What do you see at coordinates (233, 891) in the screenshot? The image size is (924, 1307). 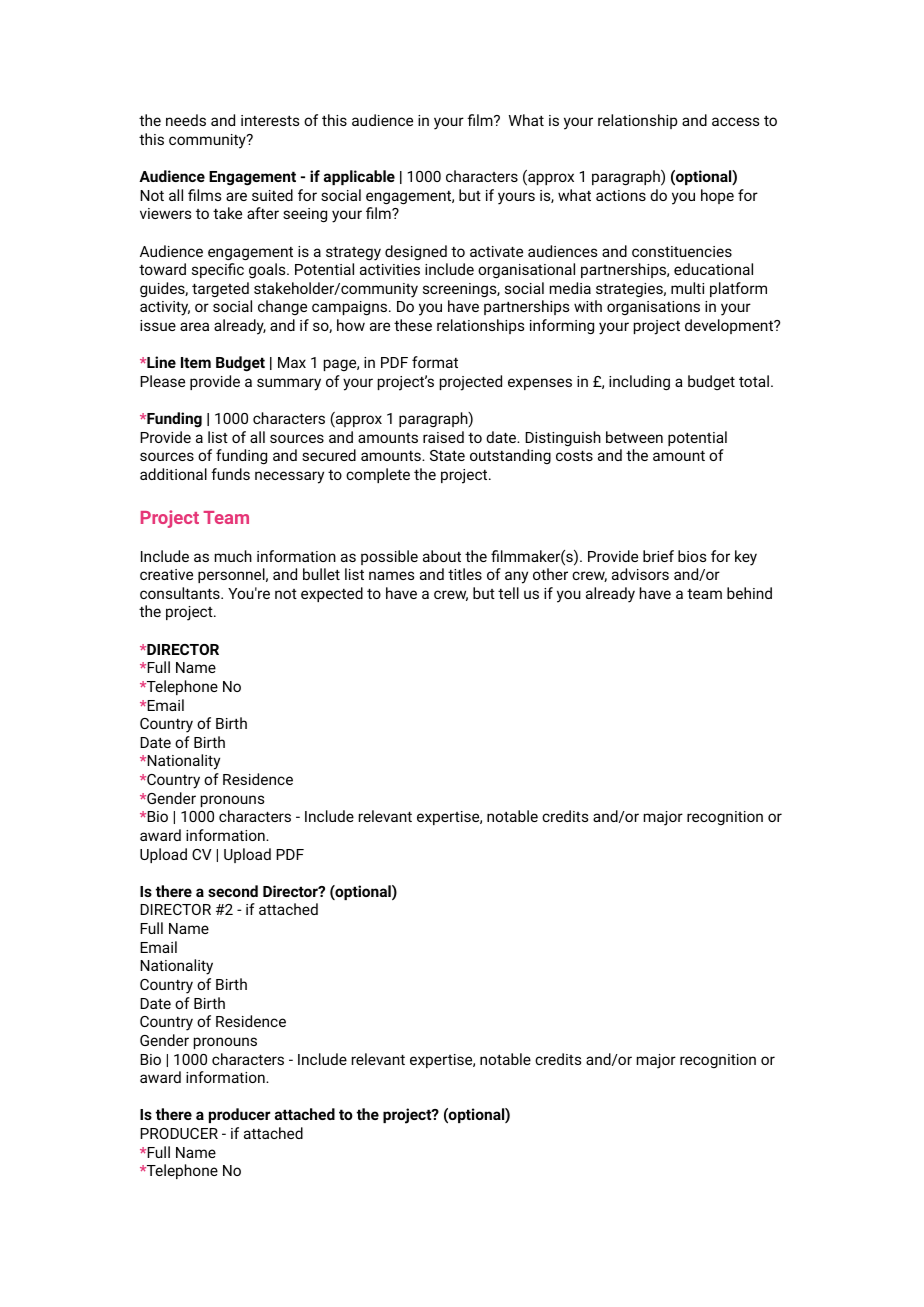 I see `second` at bounding box center [233, 891].
